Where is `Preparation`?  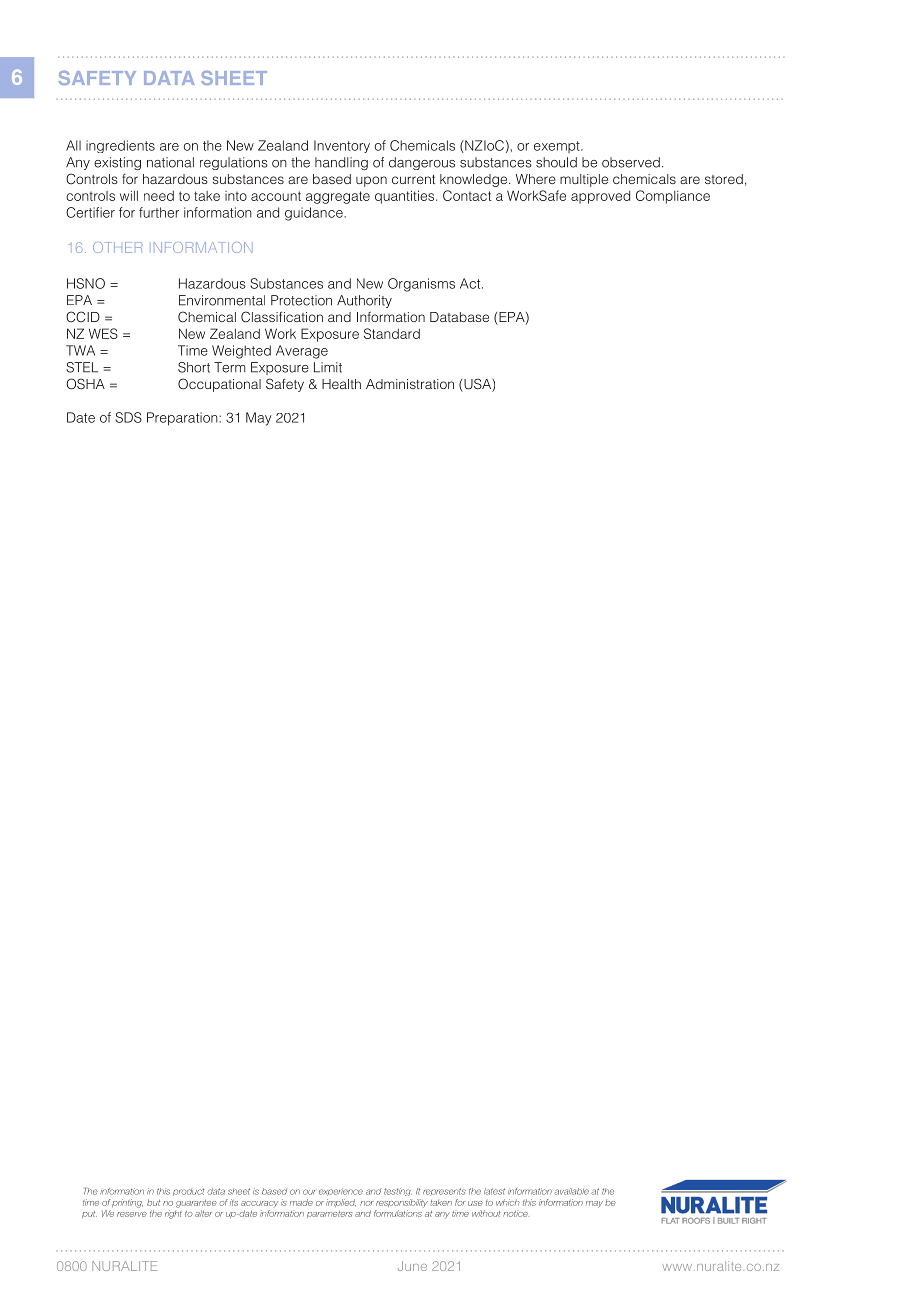
Preparation is located at coordinates (183, 419).
